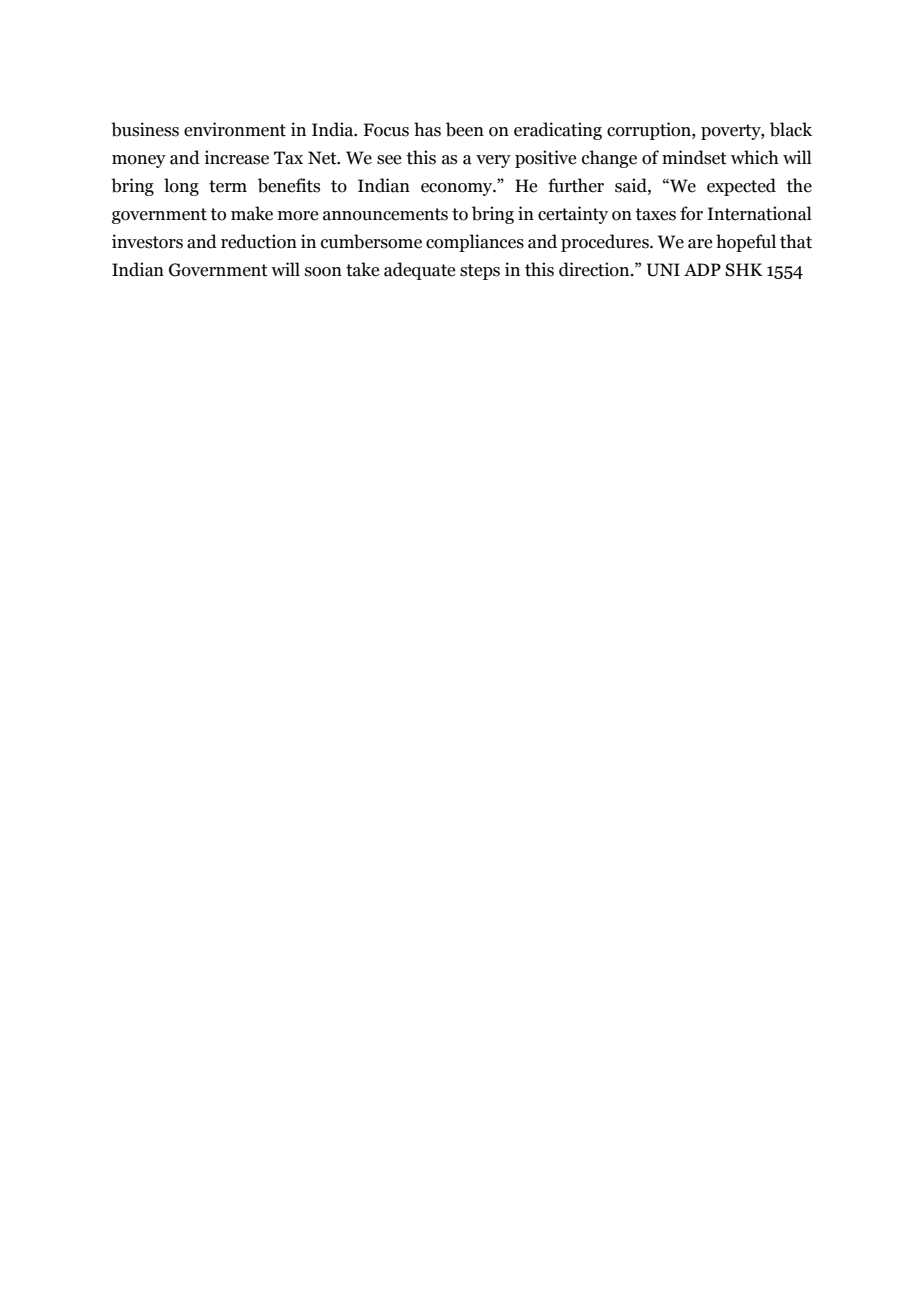  I want to click on soon, so click(323, 272).
